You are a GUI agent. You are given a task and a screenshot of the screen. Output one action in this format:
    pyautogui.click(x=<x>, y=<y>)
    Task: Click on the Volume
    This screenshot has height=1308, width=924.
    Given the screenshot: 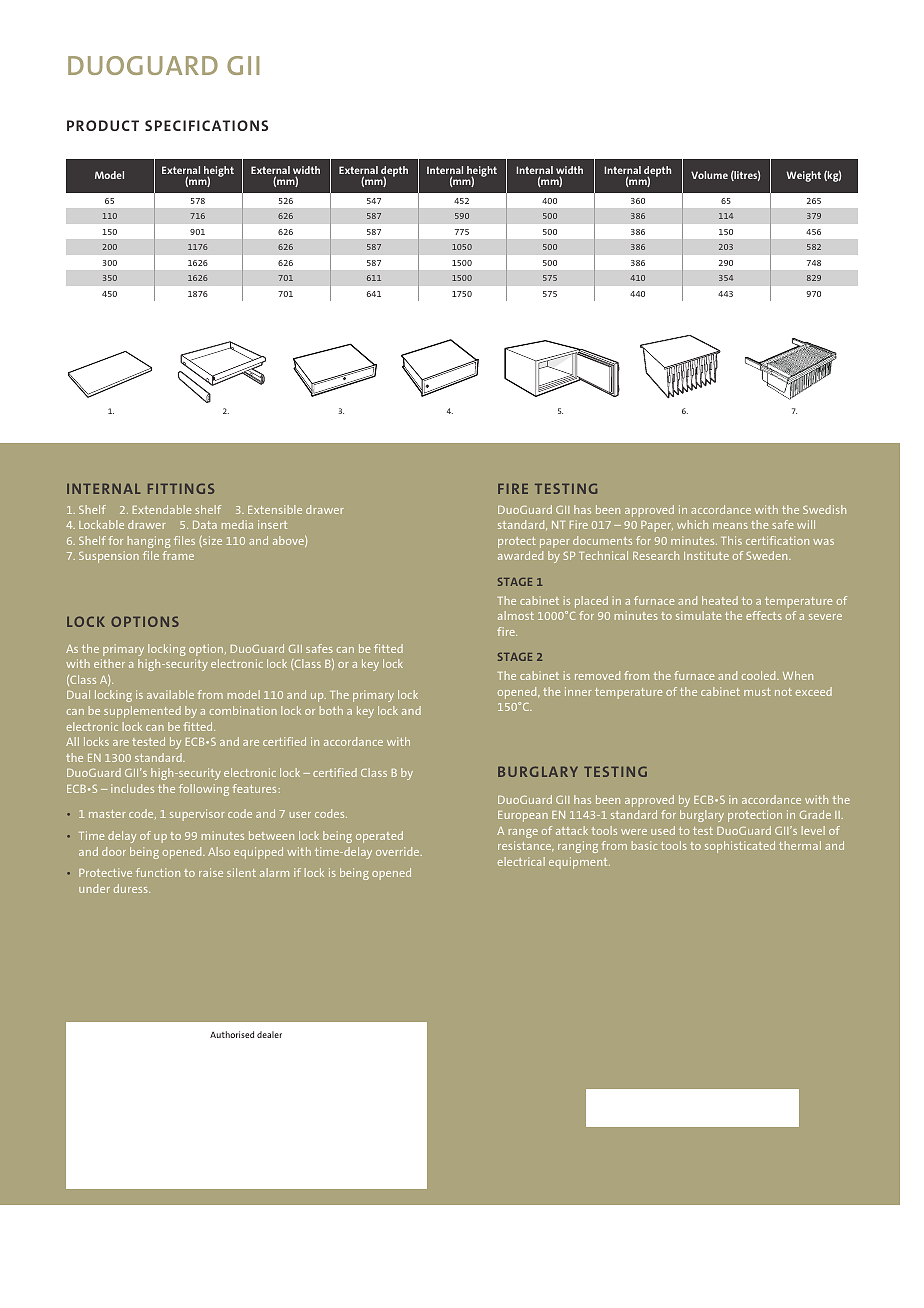 What is the action you would take?
    pyautogui.click(x=709, y=175)
